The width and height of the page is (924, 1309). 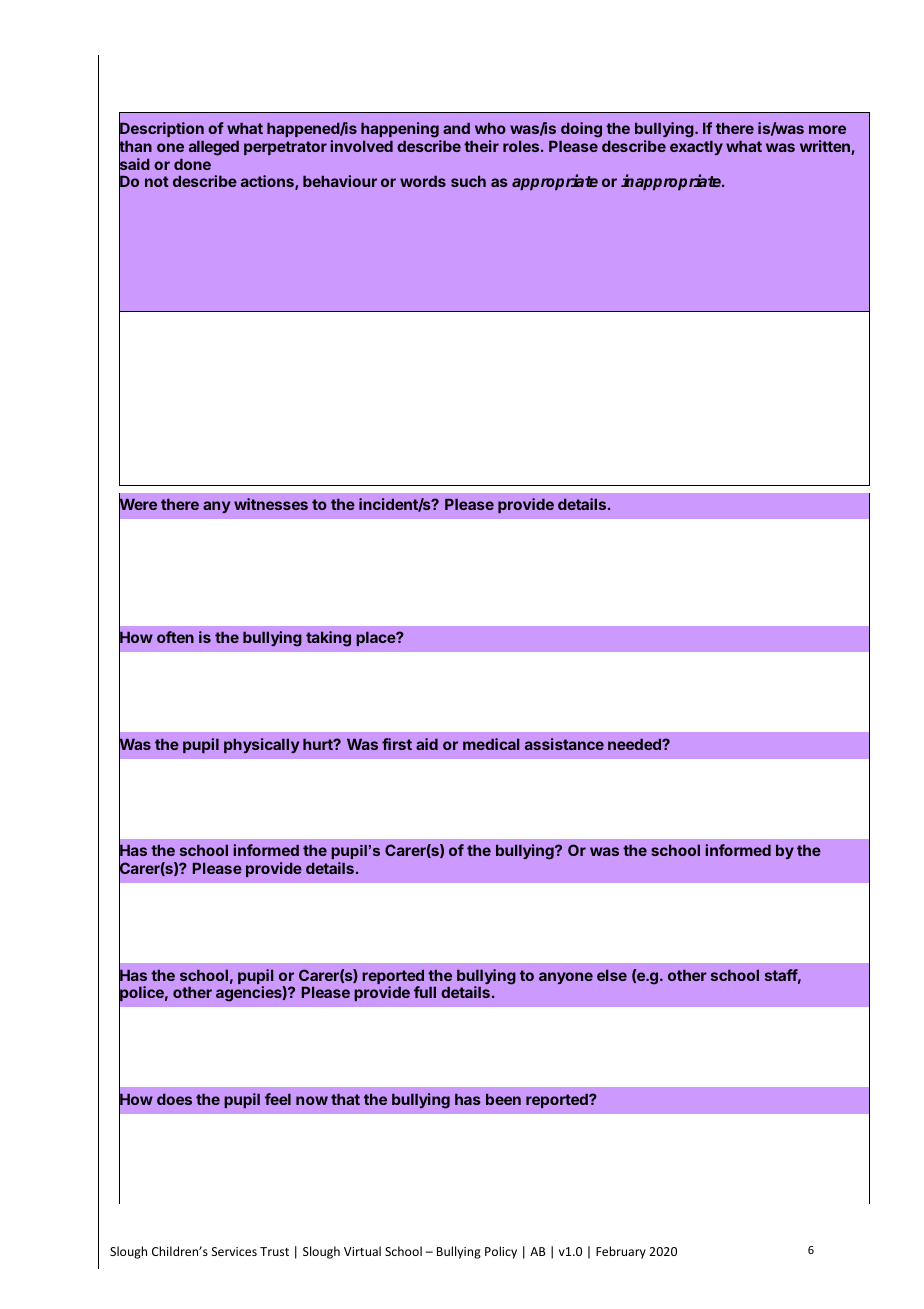 What do you see at coordinates (491, 744) in the page?
I see `medical` at bounding box center [491, 744].
